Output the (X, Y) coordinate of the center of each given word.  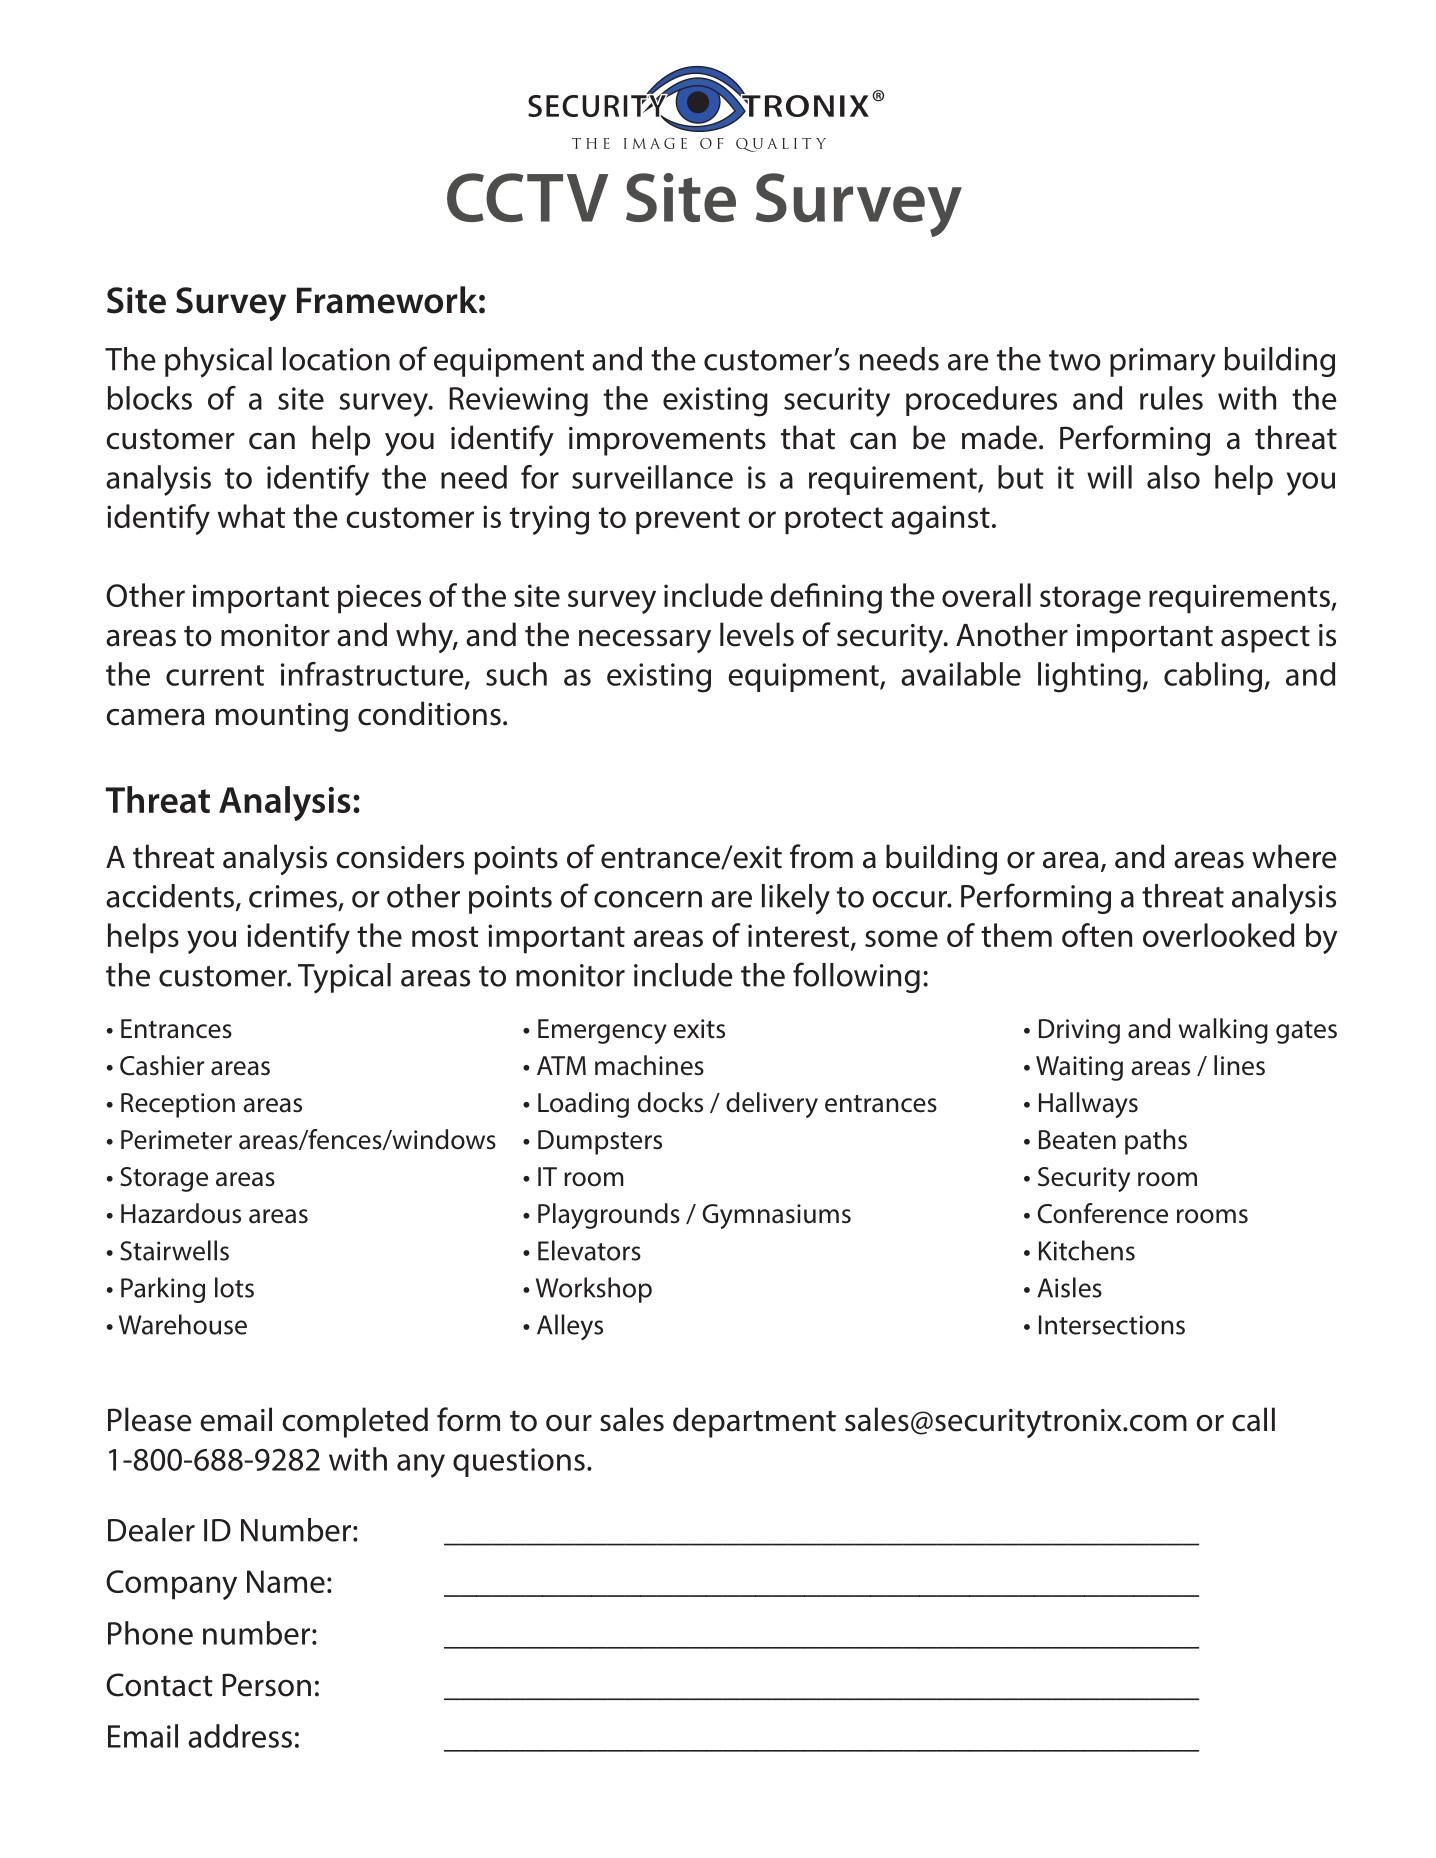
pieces (379, 599)
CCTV (527, 197)
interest (800, 937)
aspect (1265, 639)
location (336, 359)
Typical (344, 978)
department (754, 1422)
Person (266, 1685)
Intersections (1112, 1325)
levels (757, 634)
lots (234, 1287)
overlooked (1218, 935)
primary (1163, 363)
